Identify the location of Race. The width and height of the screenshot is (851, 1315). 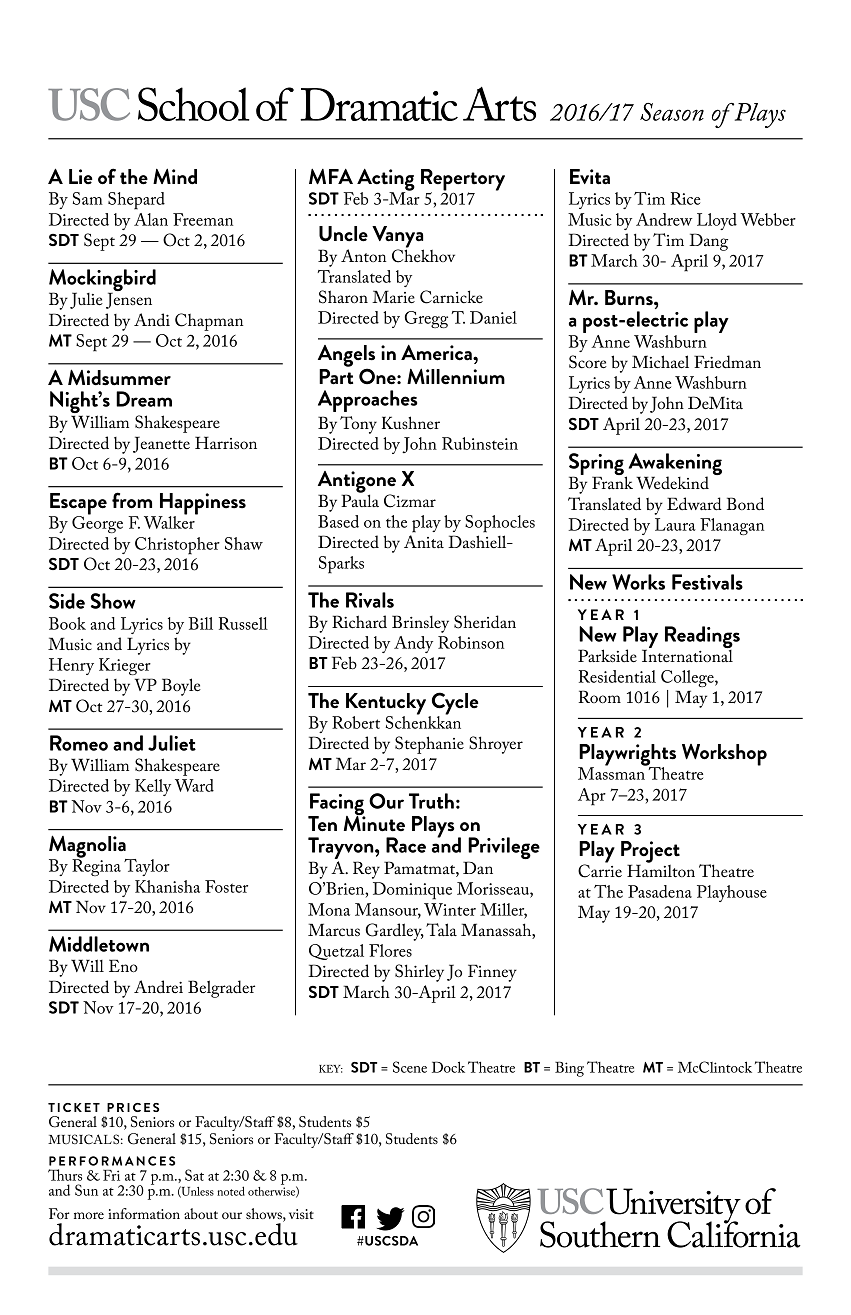
(406, 845).
